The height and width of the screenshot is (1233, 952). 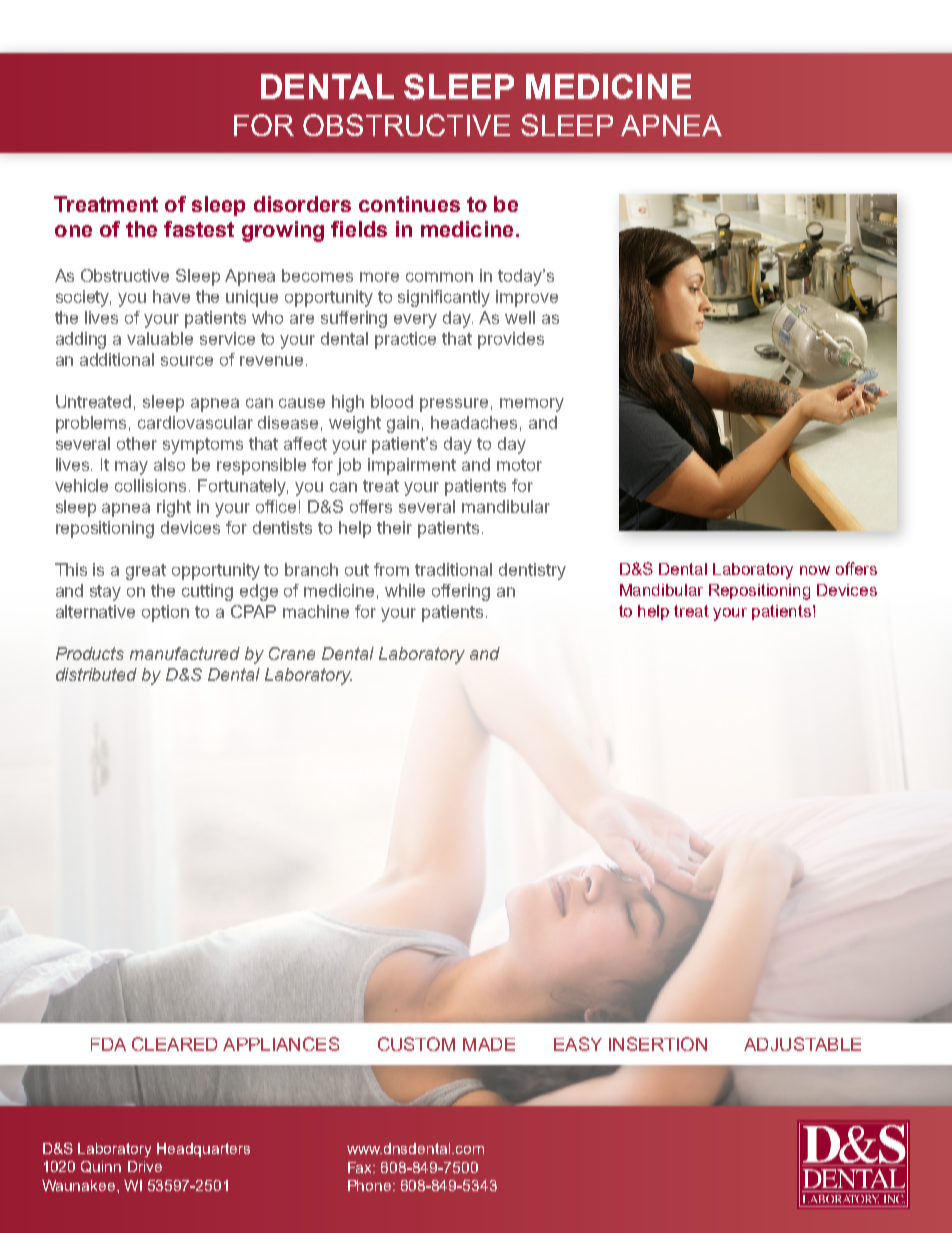 I want to click on dentistry, so click(x=532, y=571).
